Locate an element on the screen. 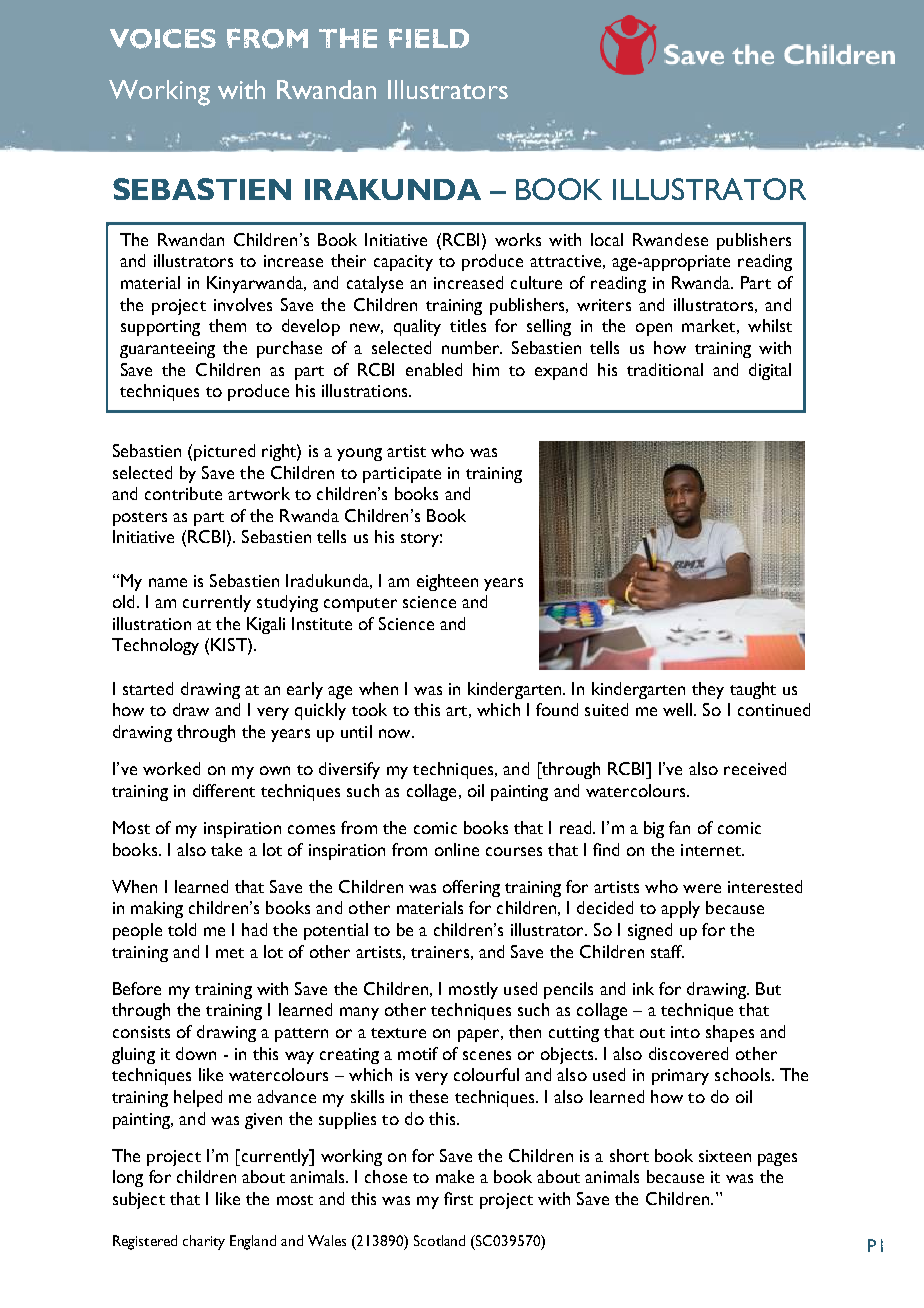  enabled is located at coordinates (434, 369).
